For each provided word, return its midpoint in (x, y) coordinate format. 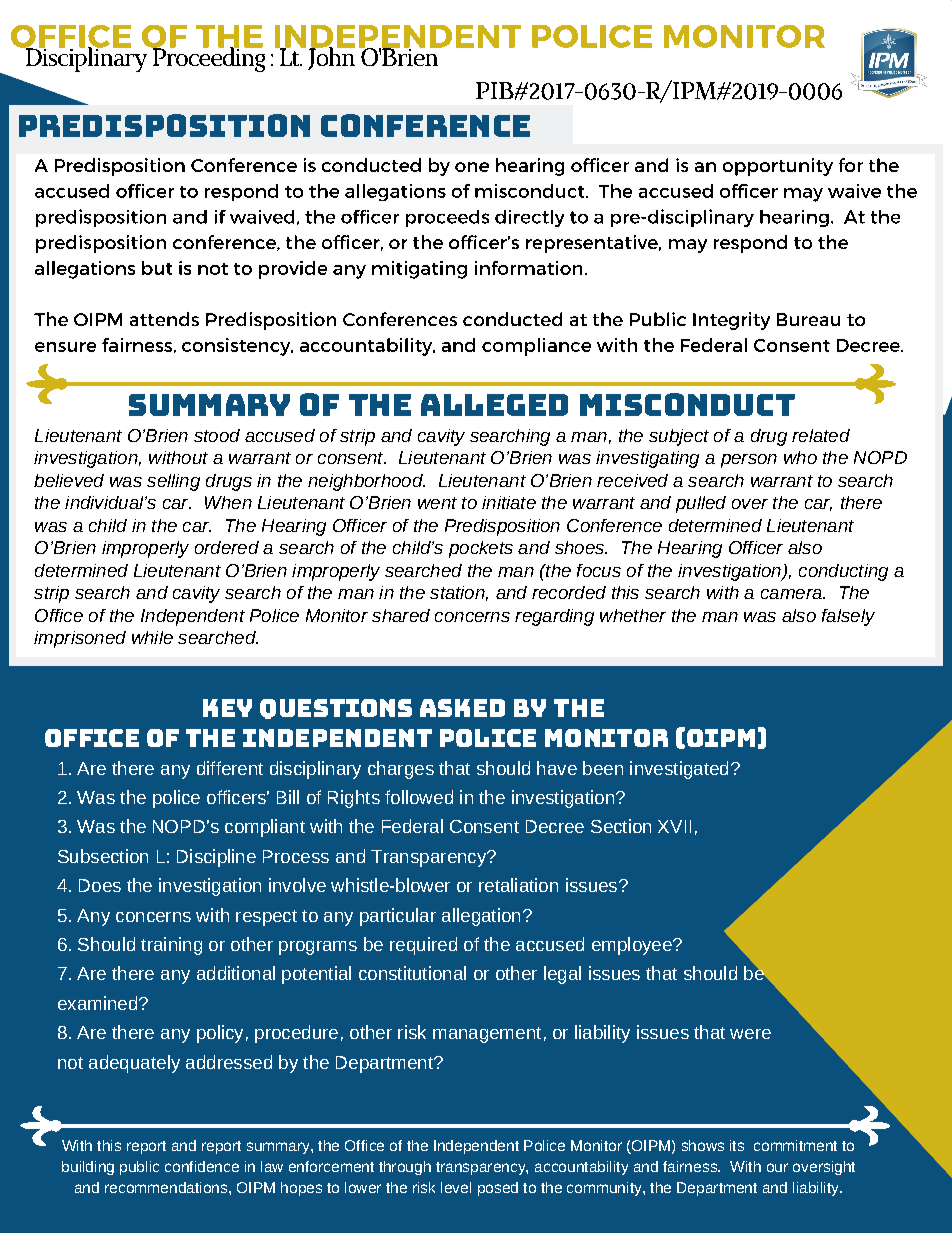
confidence (202, 1166)
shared (401, 615)
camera (792, 594)
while (152, 637)
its (737, 1145)
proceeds (447, 218)
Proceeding (207, 58)
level (456, 1187)
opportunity (778, 167)
